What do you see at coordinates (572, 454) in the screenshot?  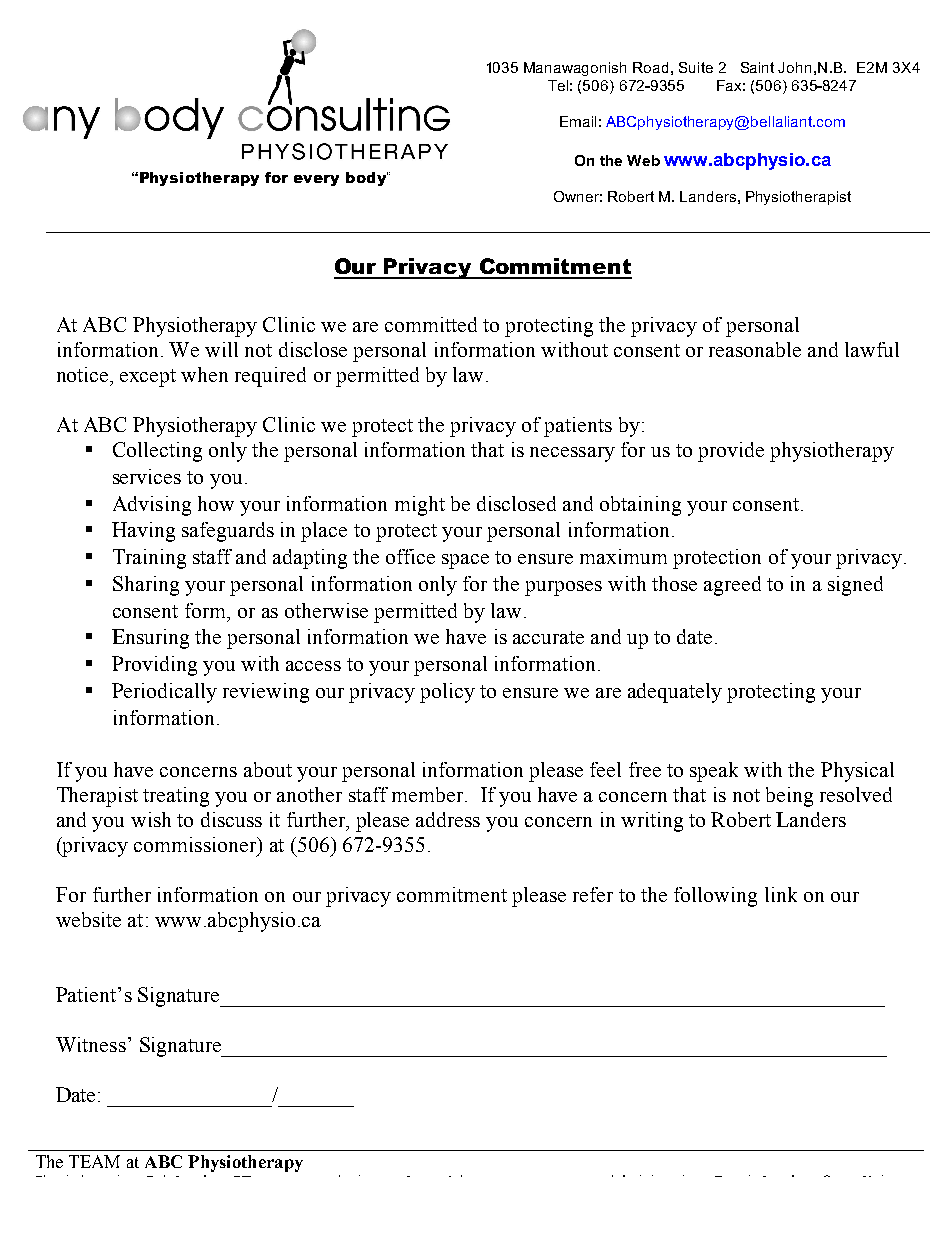 I see `necessary` at bounding box center [572, 454].
